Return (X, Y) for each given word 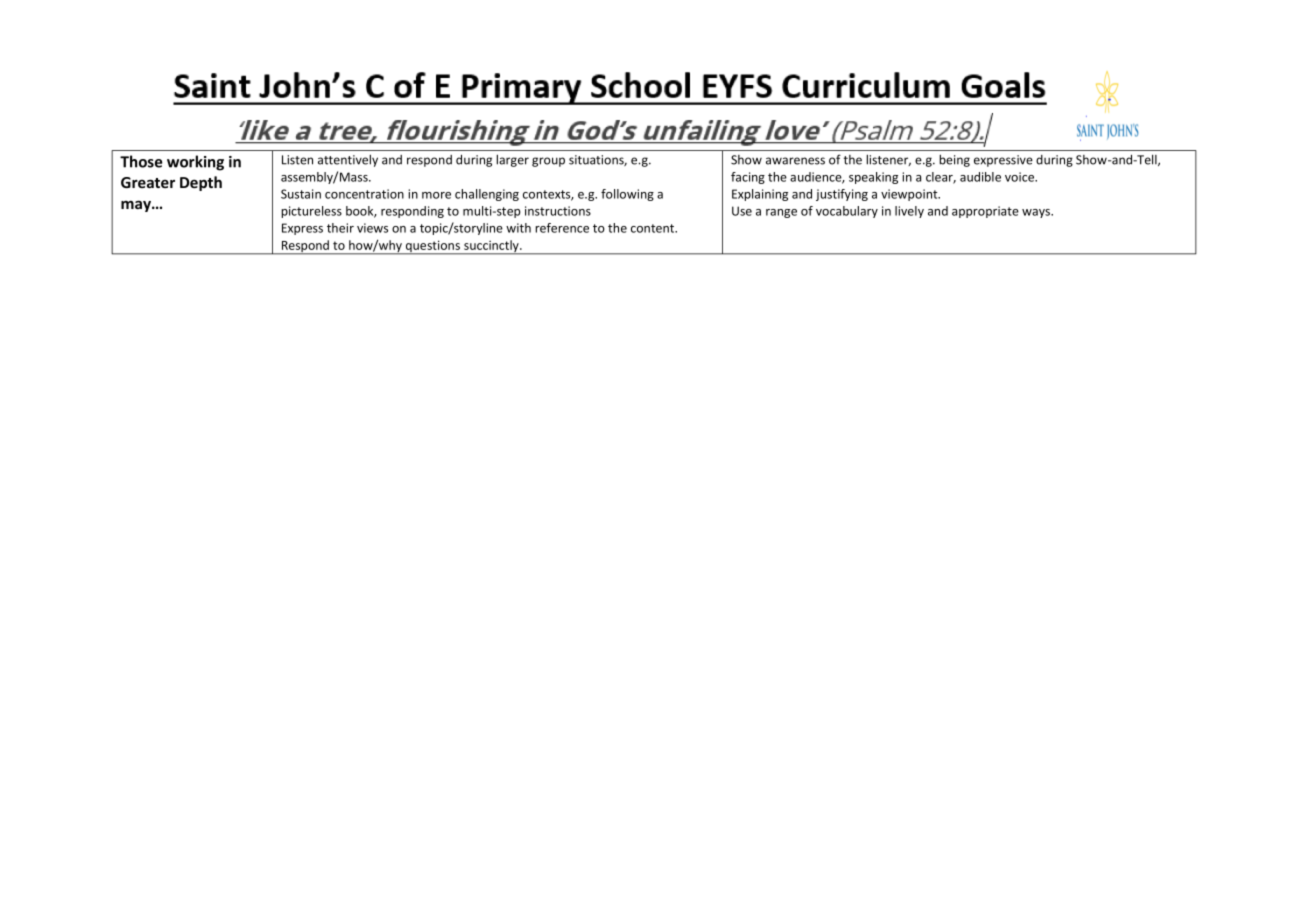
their (340, 228)
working (195, 163)
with (518, 228)
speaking (873, 178)
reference (562, 228)
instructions (558, 211)
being (954, 160)
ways (1037, 213)
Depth (201, 183)
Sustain (301, 194)
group (548, 162)
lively (909, 212)
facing (748, 178)
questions (433, 247)
